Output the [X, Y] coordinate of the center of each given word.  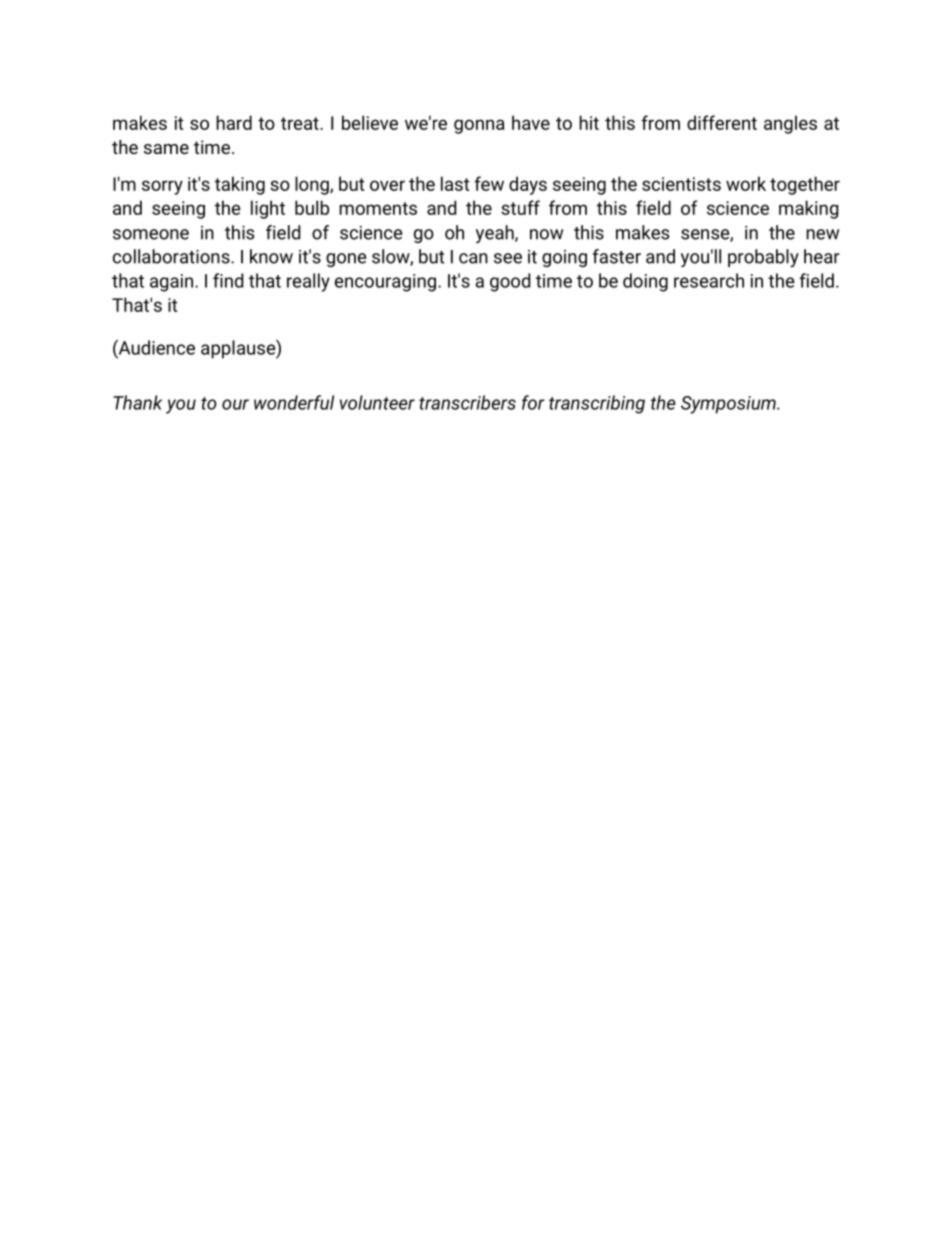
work [746, 183]
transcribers [467, 402]
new [822, 234]
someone [151, 234]
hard [234, 122]
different [722, 122]
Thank [137, 402]
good [510, 282]
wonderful [294, 402]
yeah [496, 234]
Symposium [729, 405]
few [489, 183]
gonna [479, 126]
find [228, 280]
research [709, 280]
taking [240, 185]
